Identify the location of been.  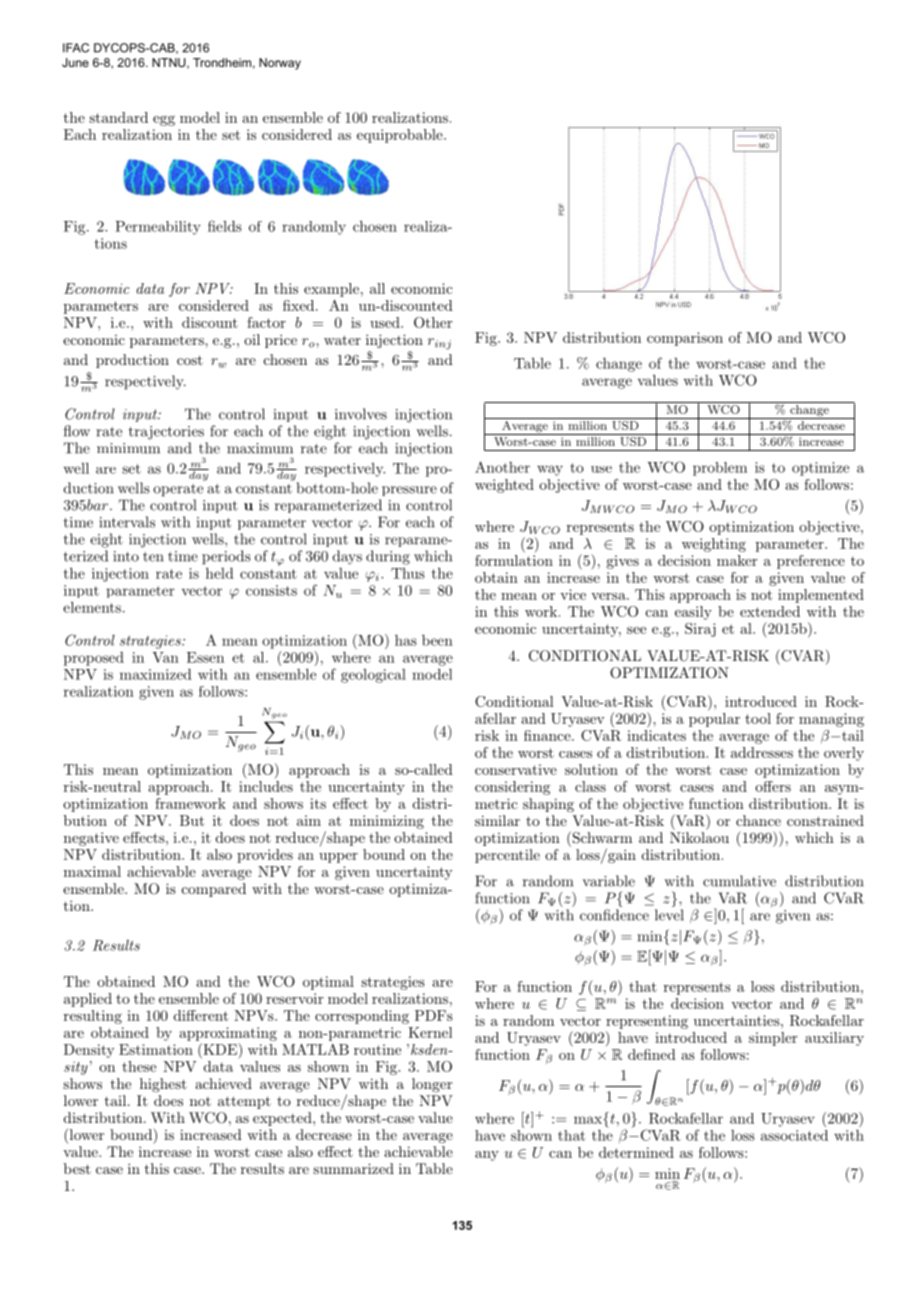
(437, 640).
